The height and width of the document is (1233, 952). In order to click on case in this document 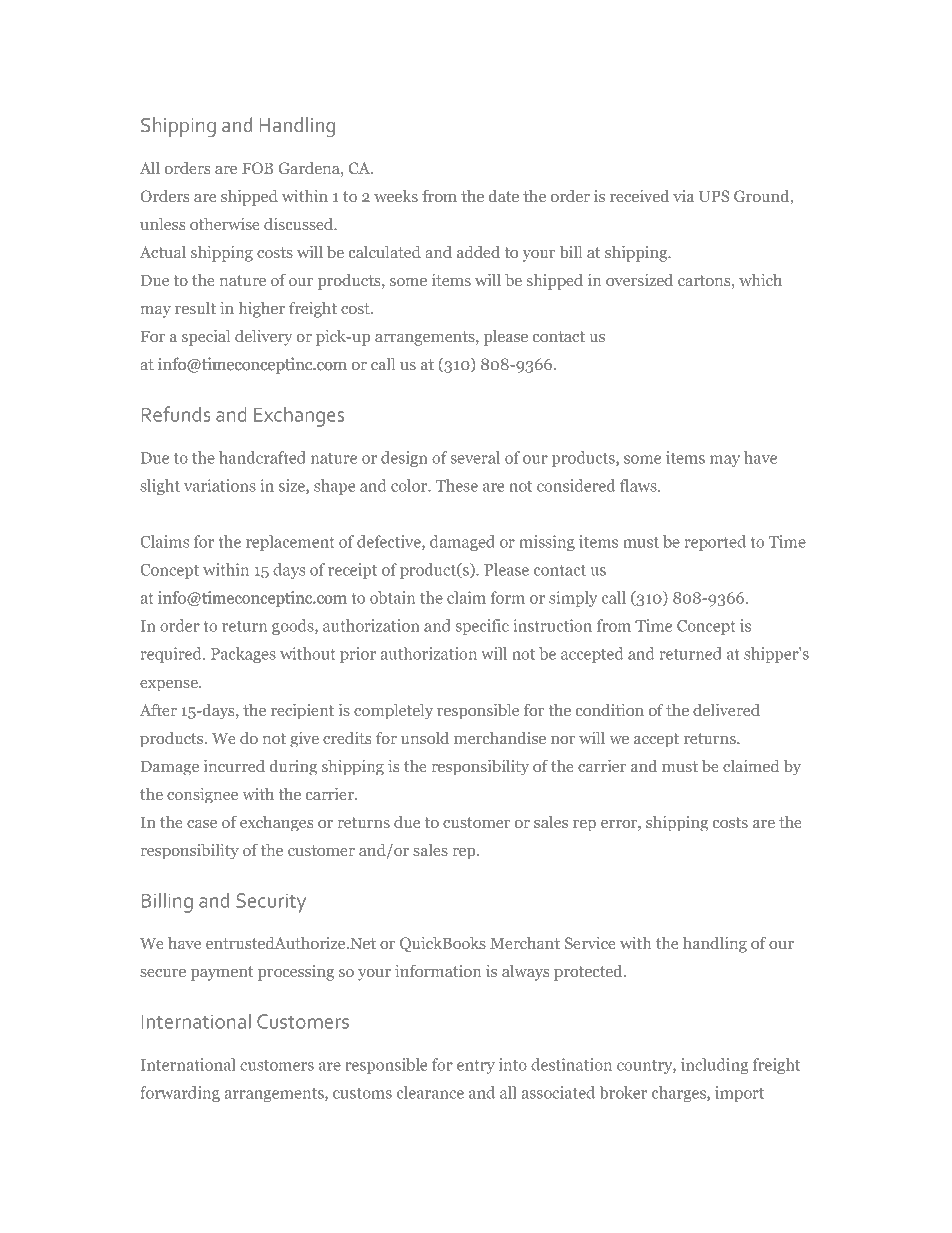, I will do `click(202, 824)`.
